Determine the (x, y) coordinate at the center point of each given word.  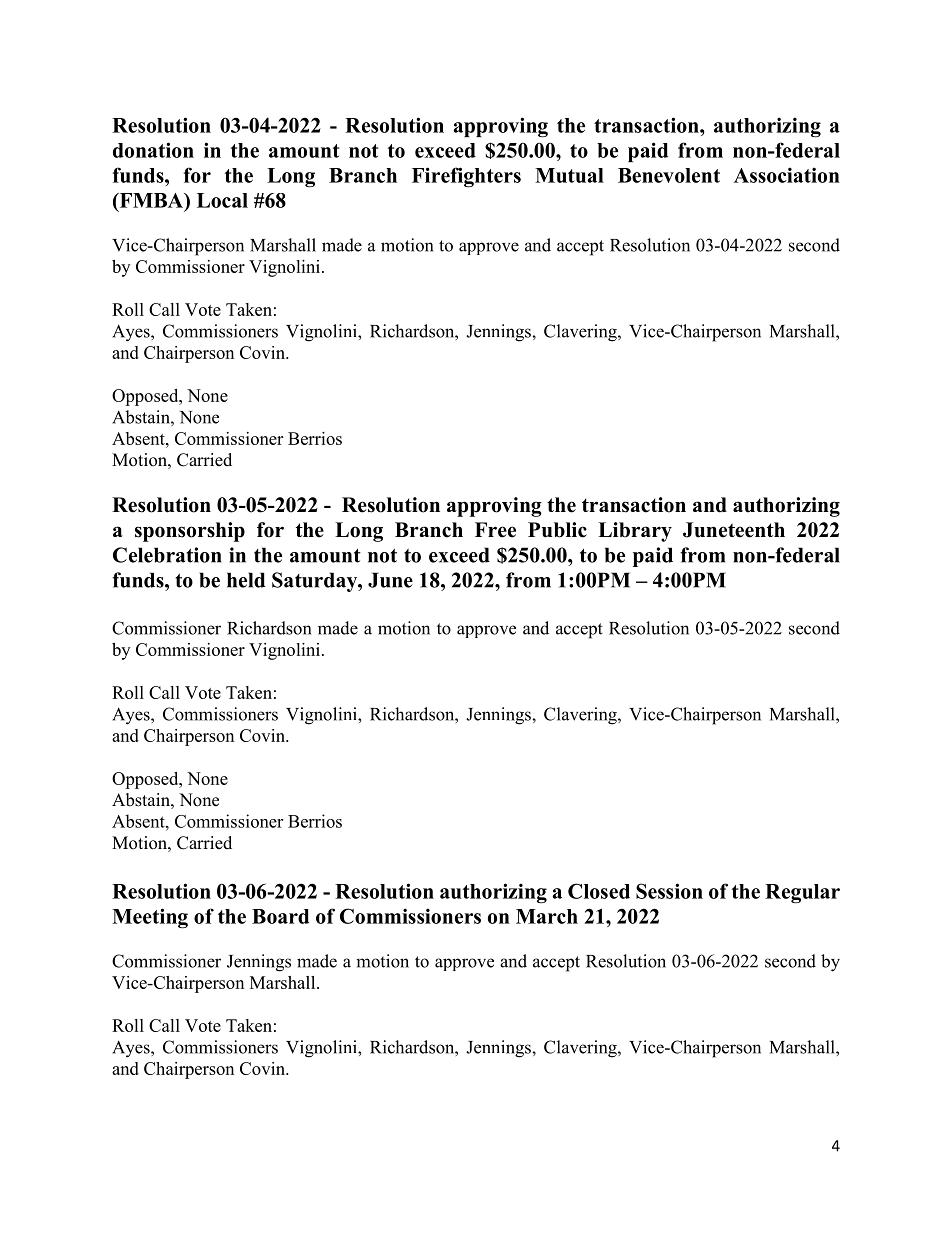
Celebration (167, 555)
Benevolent (669, 175)
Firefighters (466, 177)
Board (280, 916)
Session (669, 891)
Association (787, 175)
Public (557, 530)
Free (495, 530)
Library (635, 532)
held (246, 580)
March (547, 916)
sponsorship (190, 532)
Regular (802, 894)
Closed (599, 891)
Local (222, 200)
